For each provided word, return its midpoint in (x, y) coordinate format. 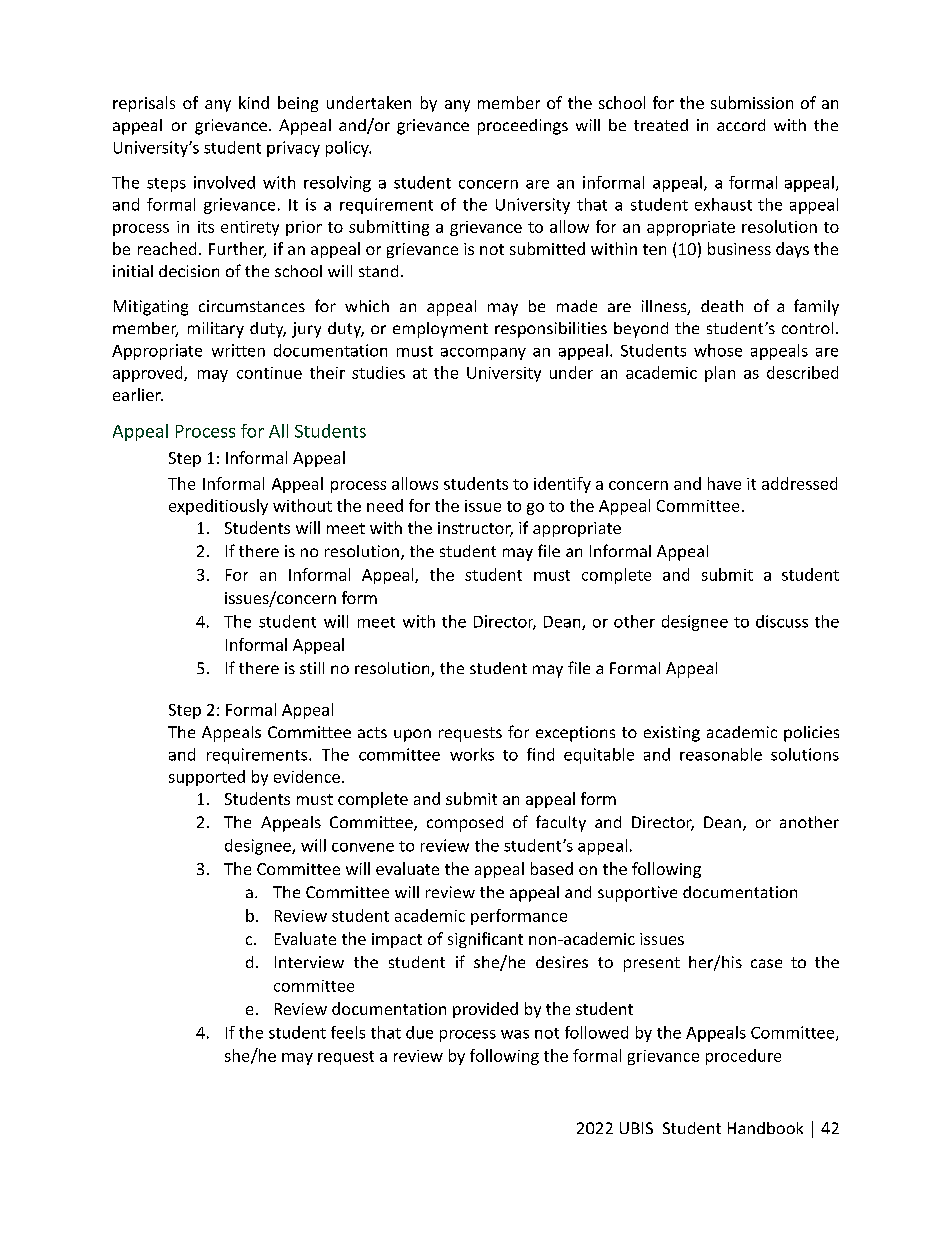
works (472, 754)
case (766, 963)
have (724, 483)
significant (485, 940)
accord (741, 125)
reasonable (721, 754)
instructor (475, 529)
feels (348, 1032)
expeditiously (218, 507)
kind (254, 102)
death (722, 306)
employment (440, 330)
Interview (309, 962)
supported (207, 778)
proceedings (523, 127)
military (216, 330)
